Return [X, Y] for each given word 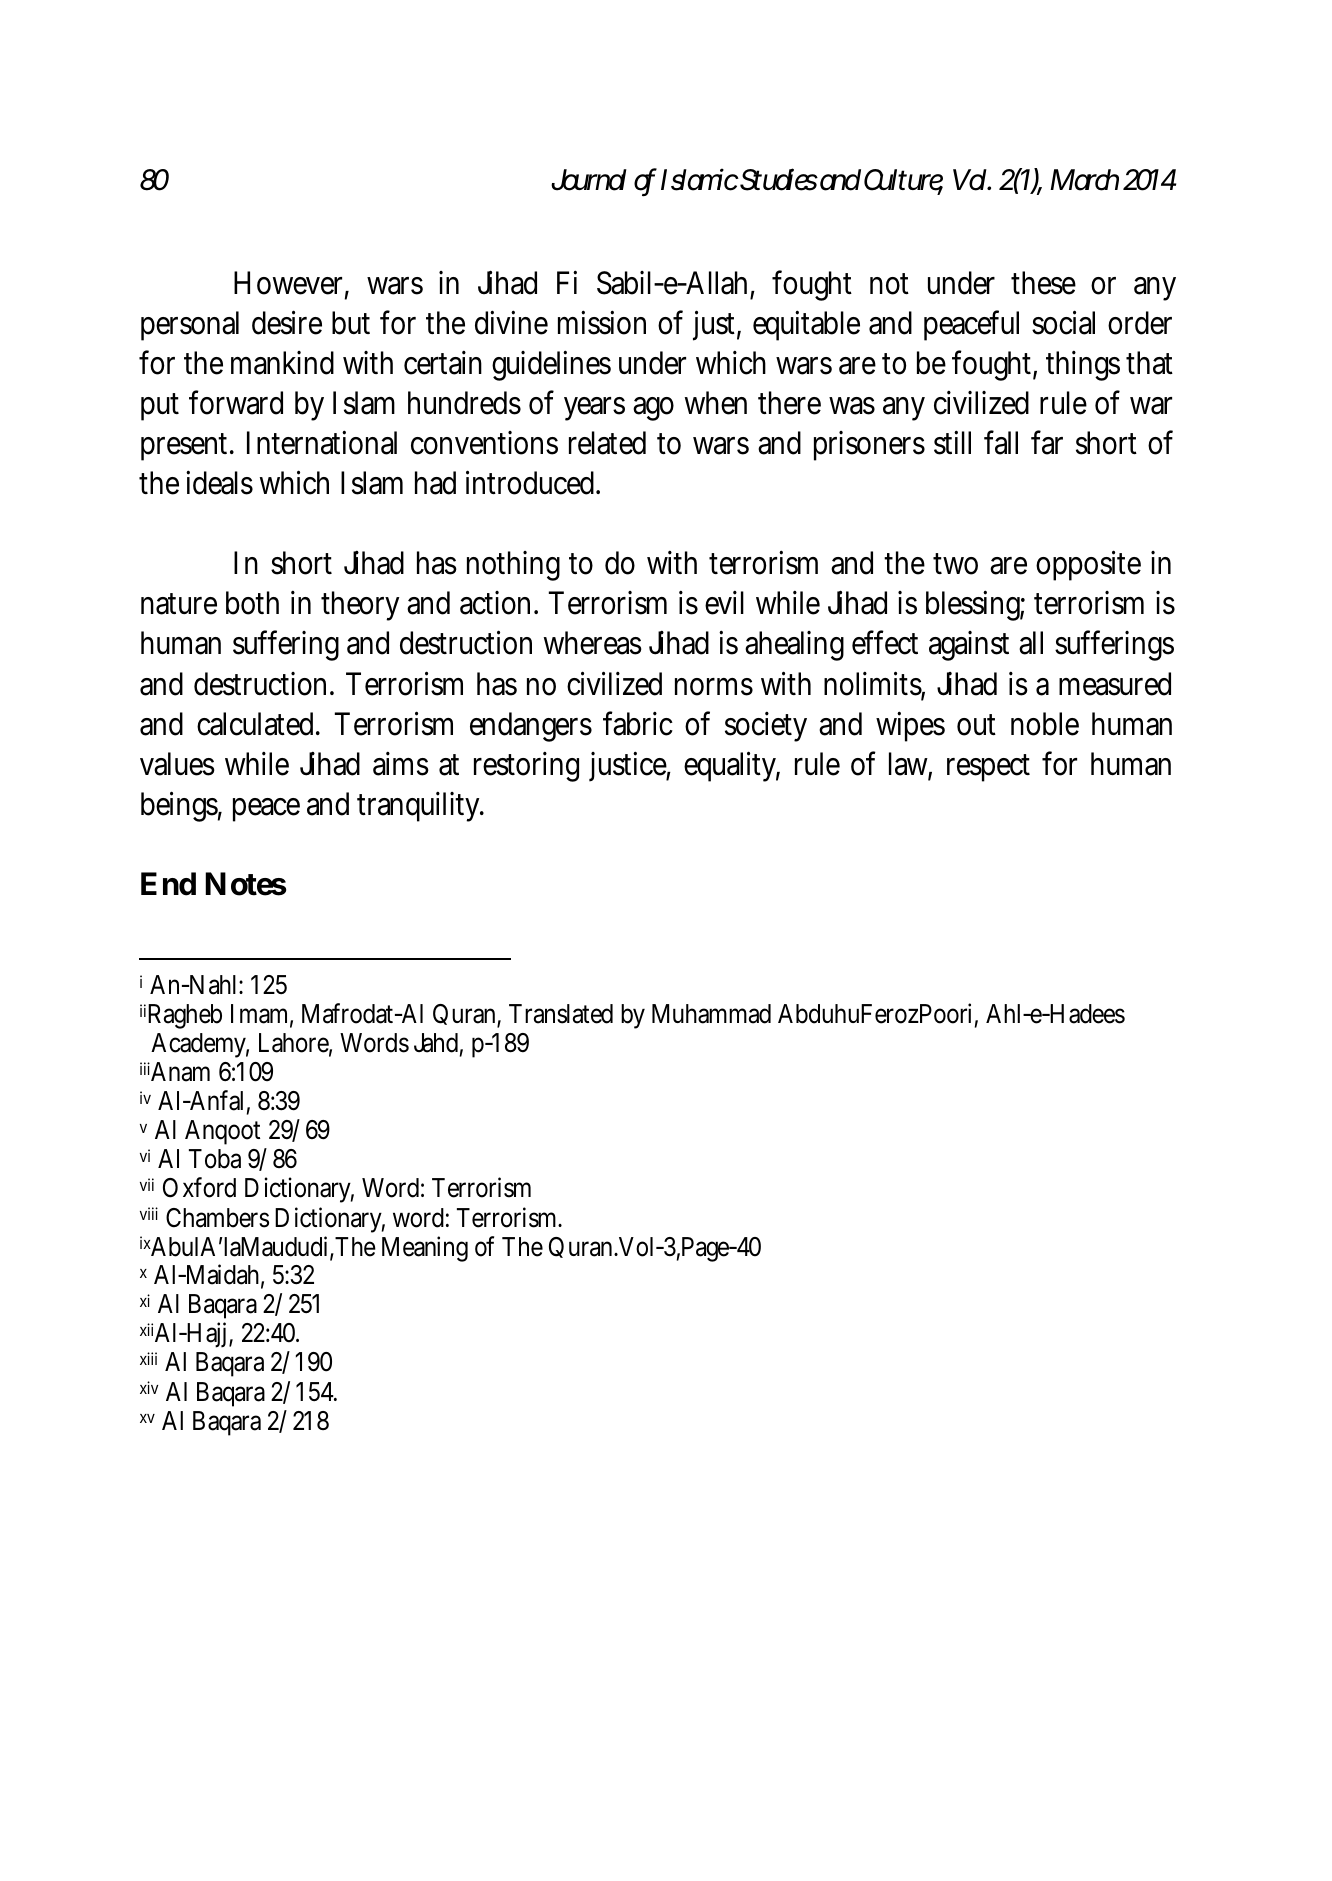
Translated [561, 1014]
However [291, 284]
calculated [258, 724]
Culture [903, 181]
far [1047, 442]
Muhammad [711, 1014]
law [910, 765]
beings [181, 806]
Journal [589, 180]
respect [988, 768]
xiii [148, 1358]
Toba [215, 1159]
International [322, 442]
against [969, 646]
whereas [593, 643]
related [607, 443]
